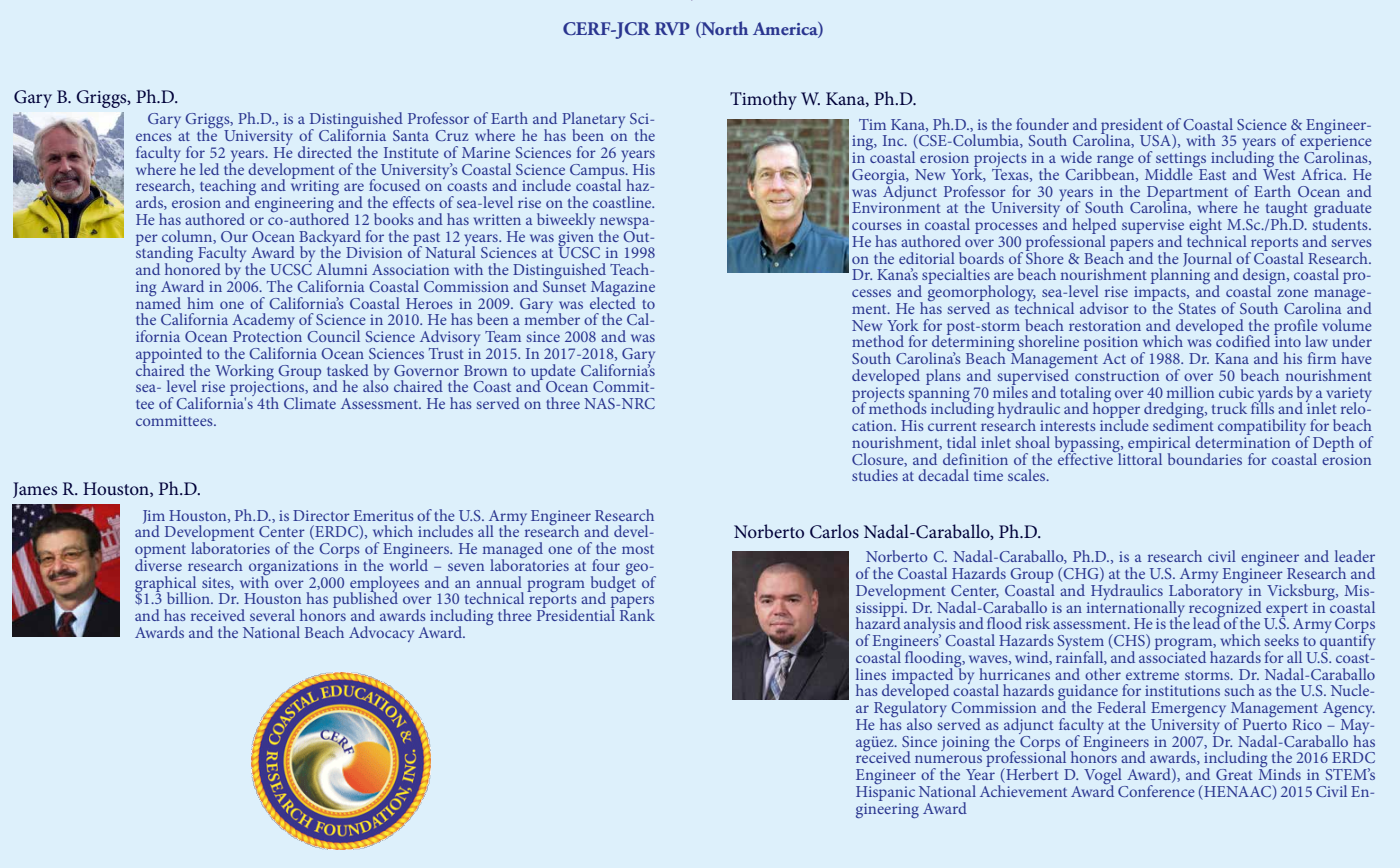  Describe the element at coordinates (577, 238) in the screenshot. I see `given` at that location.
